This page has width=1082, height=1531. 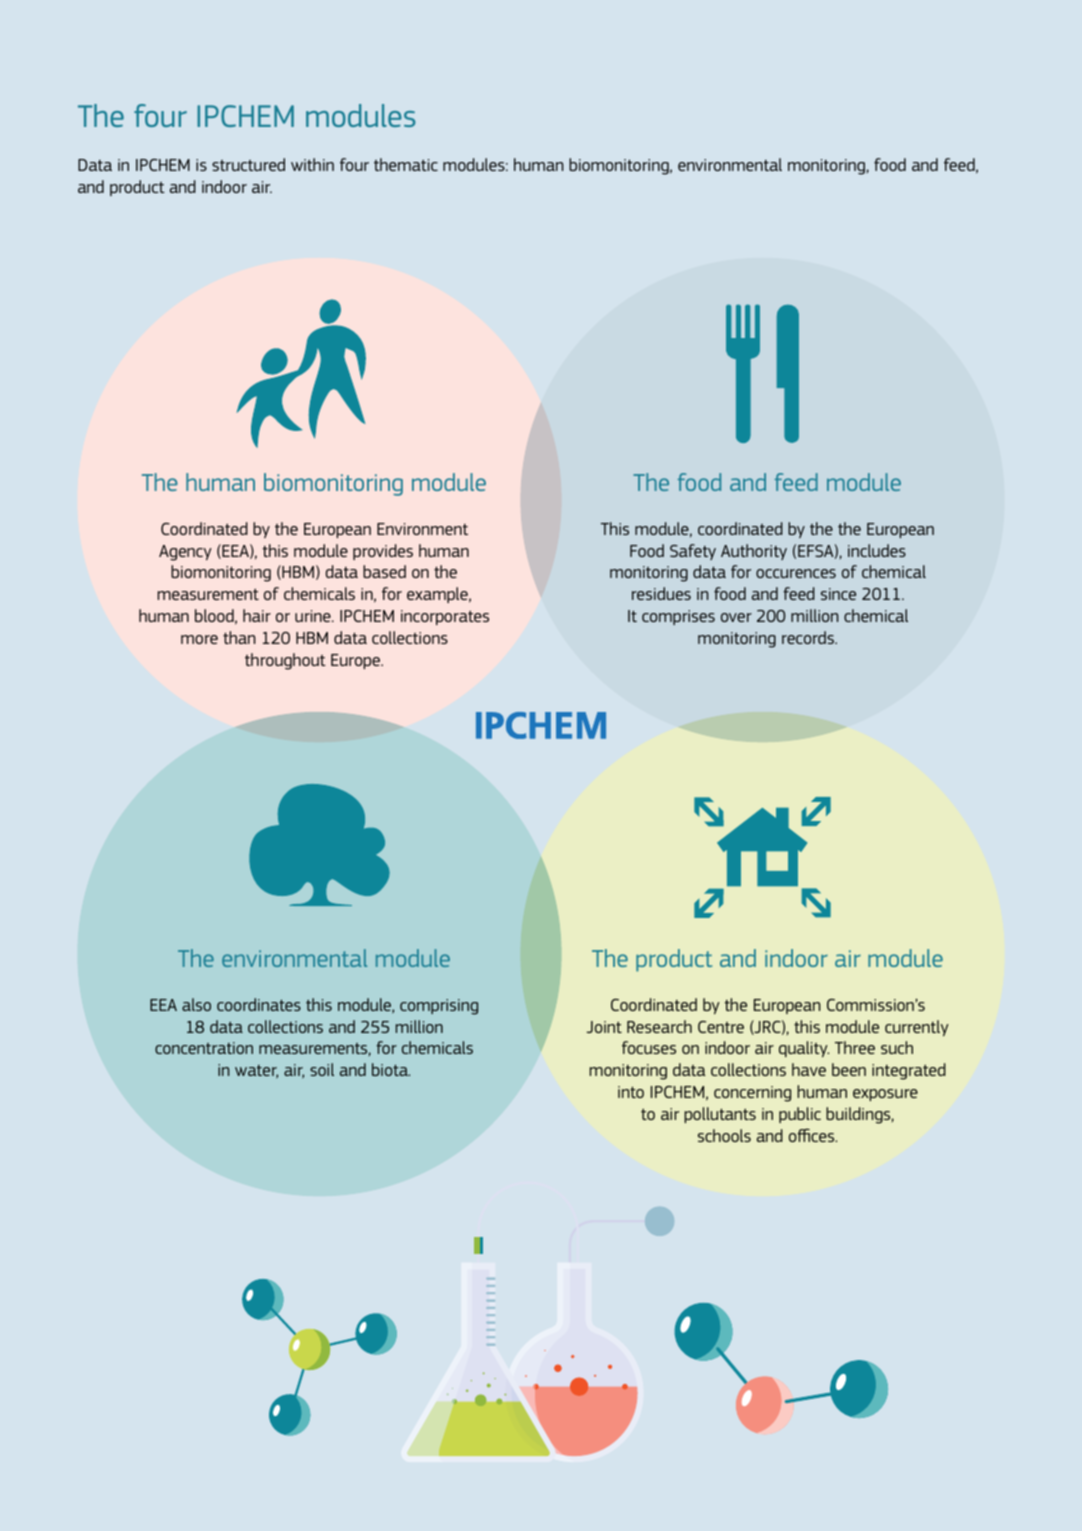 What do you see at coordinates (285, 661) in the page?
I see `throughout` at bounding box center [285, 661].
